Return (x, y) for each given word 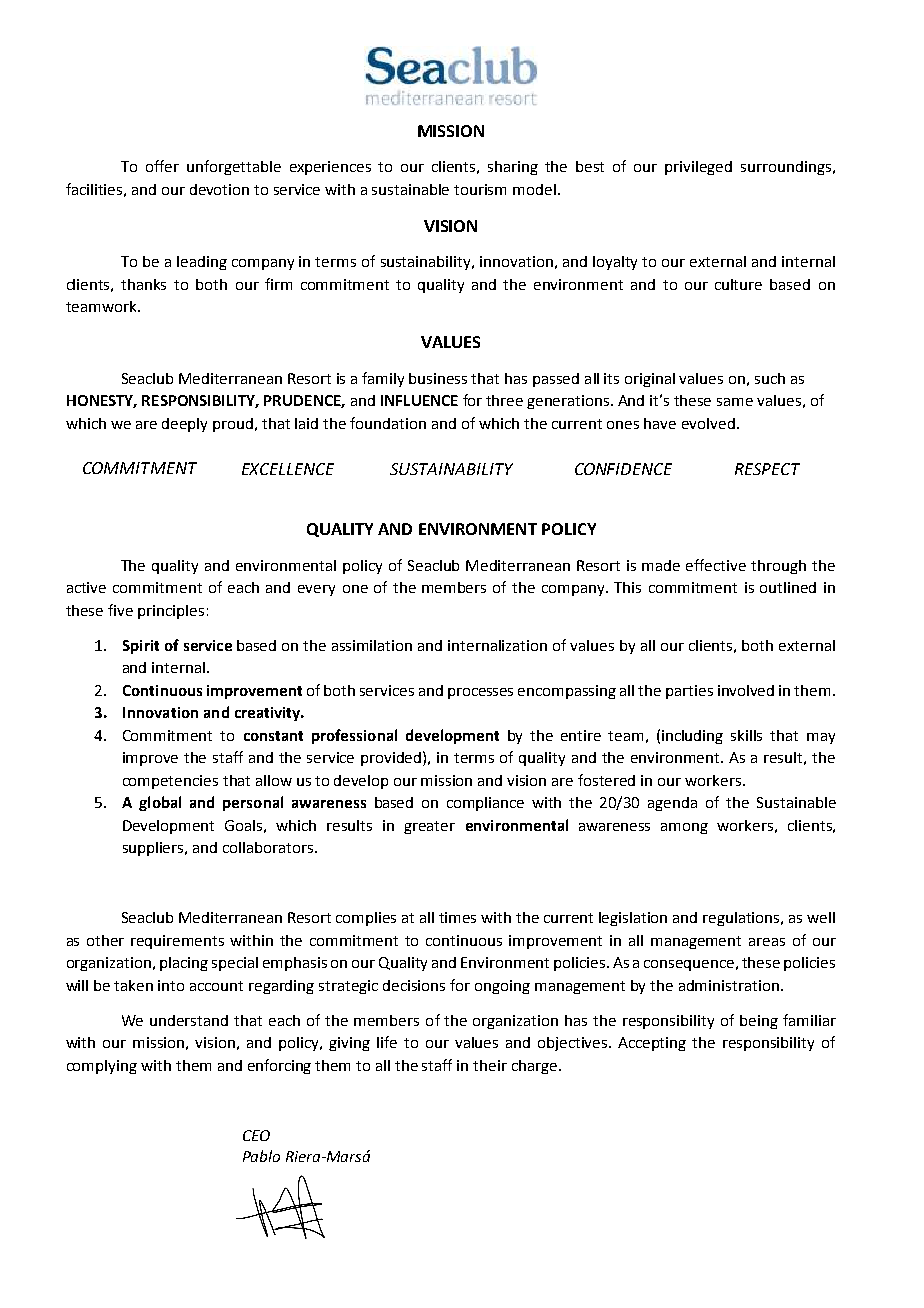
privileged (698, 168)
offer (162, 166)
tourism (480, 189)
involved (746, 690)
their (490, 1065)
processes (480, 693)
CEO (256, 1135)
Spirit (141, 647)
